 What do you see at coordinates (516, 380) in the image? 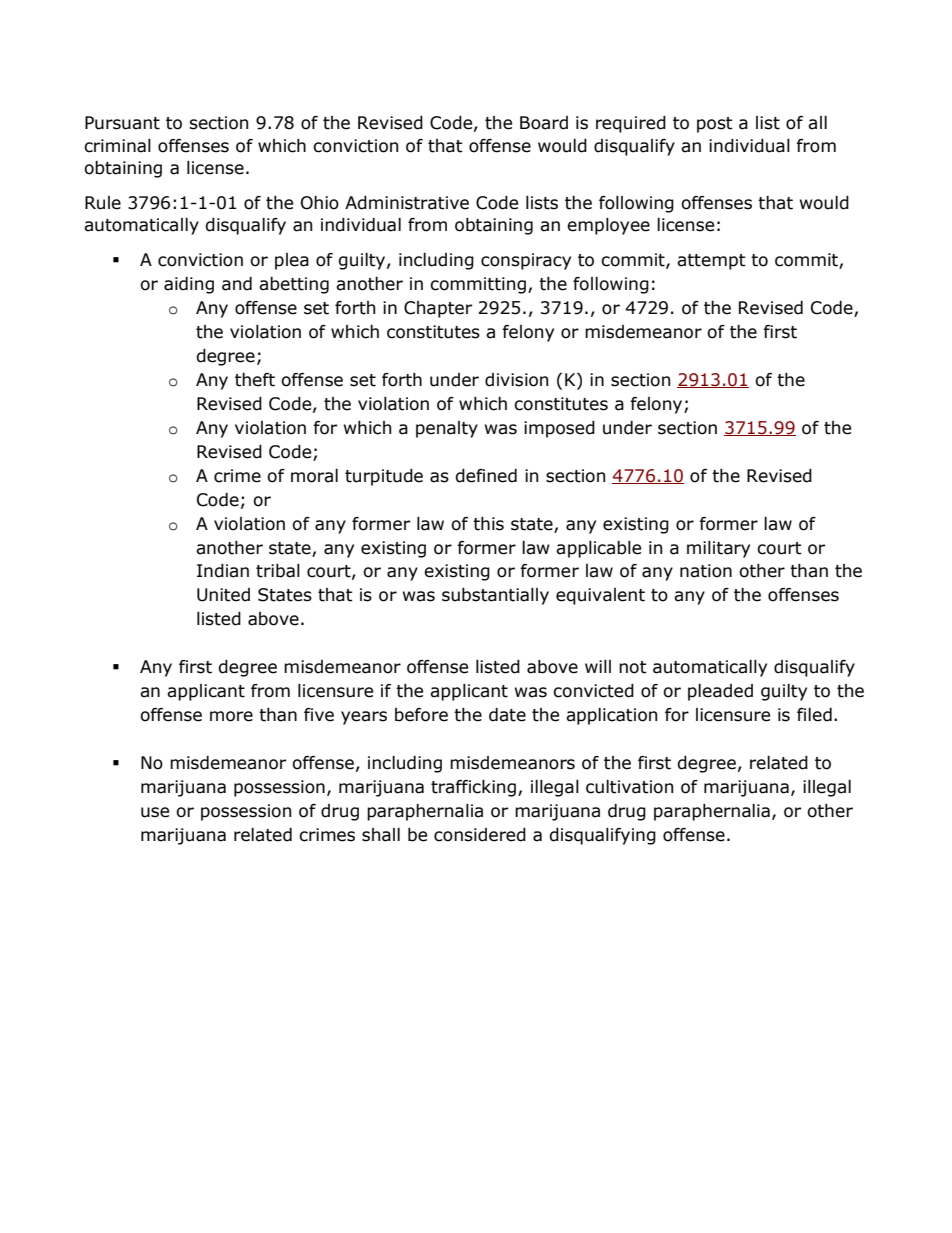
I see `division` at bounding box center [516, 380].
